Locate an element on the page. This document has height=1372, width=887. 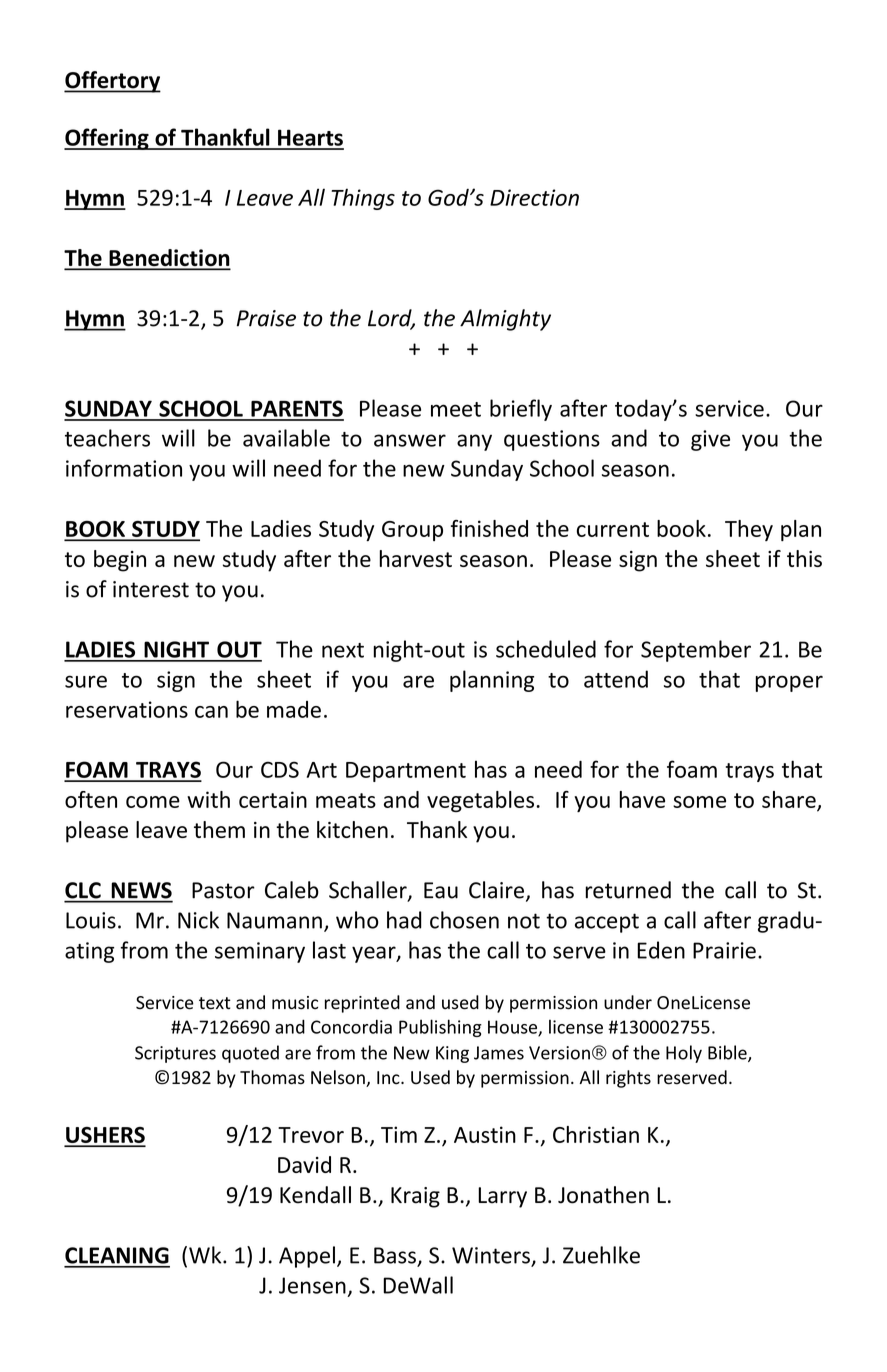
Appel is located at coordinates (307, 1257).
